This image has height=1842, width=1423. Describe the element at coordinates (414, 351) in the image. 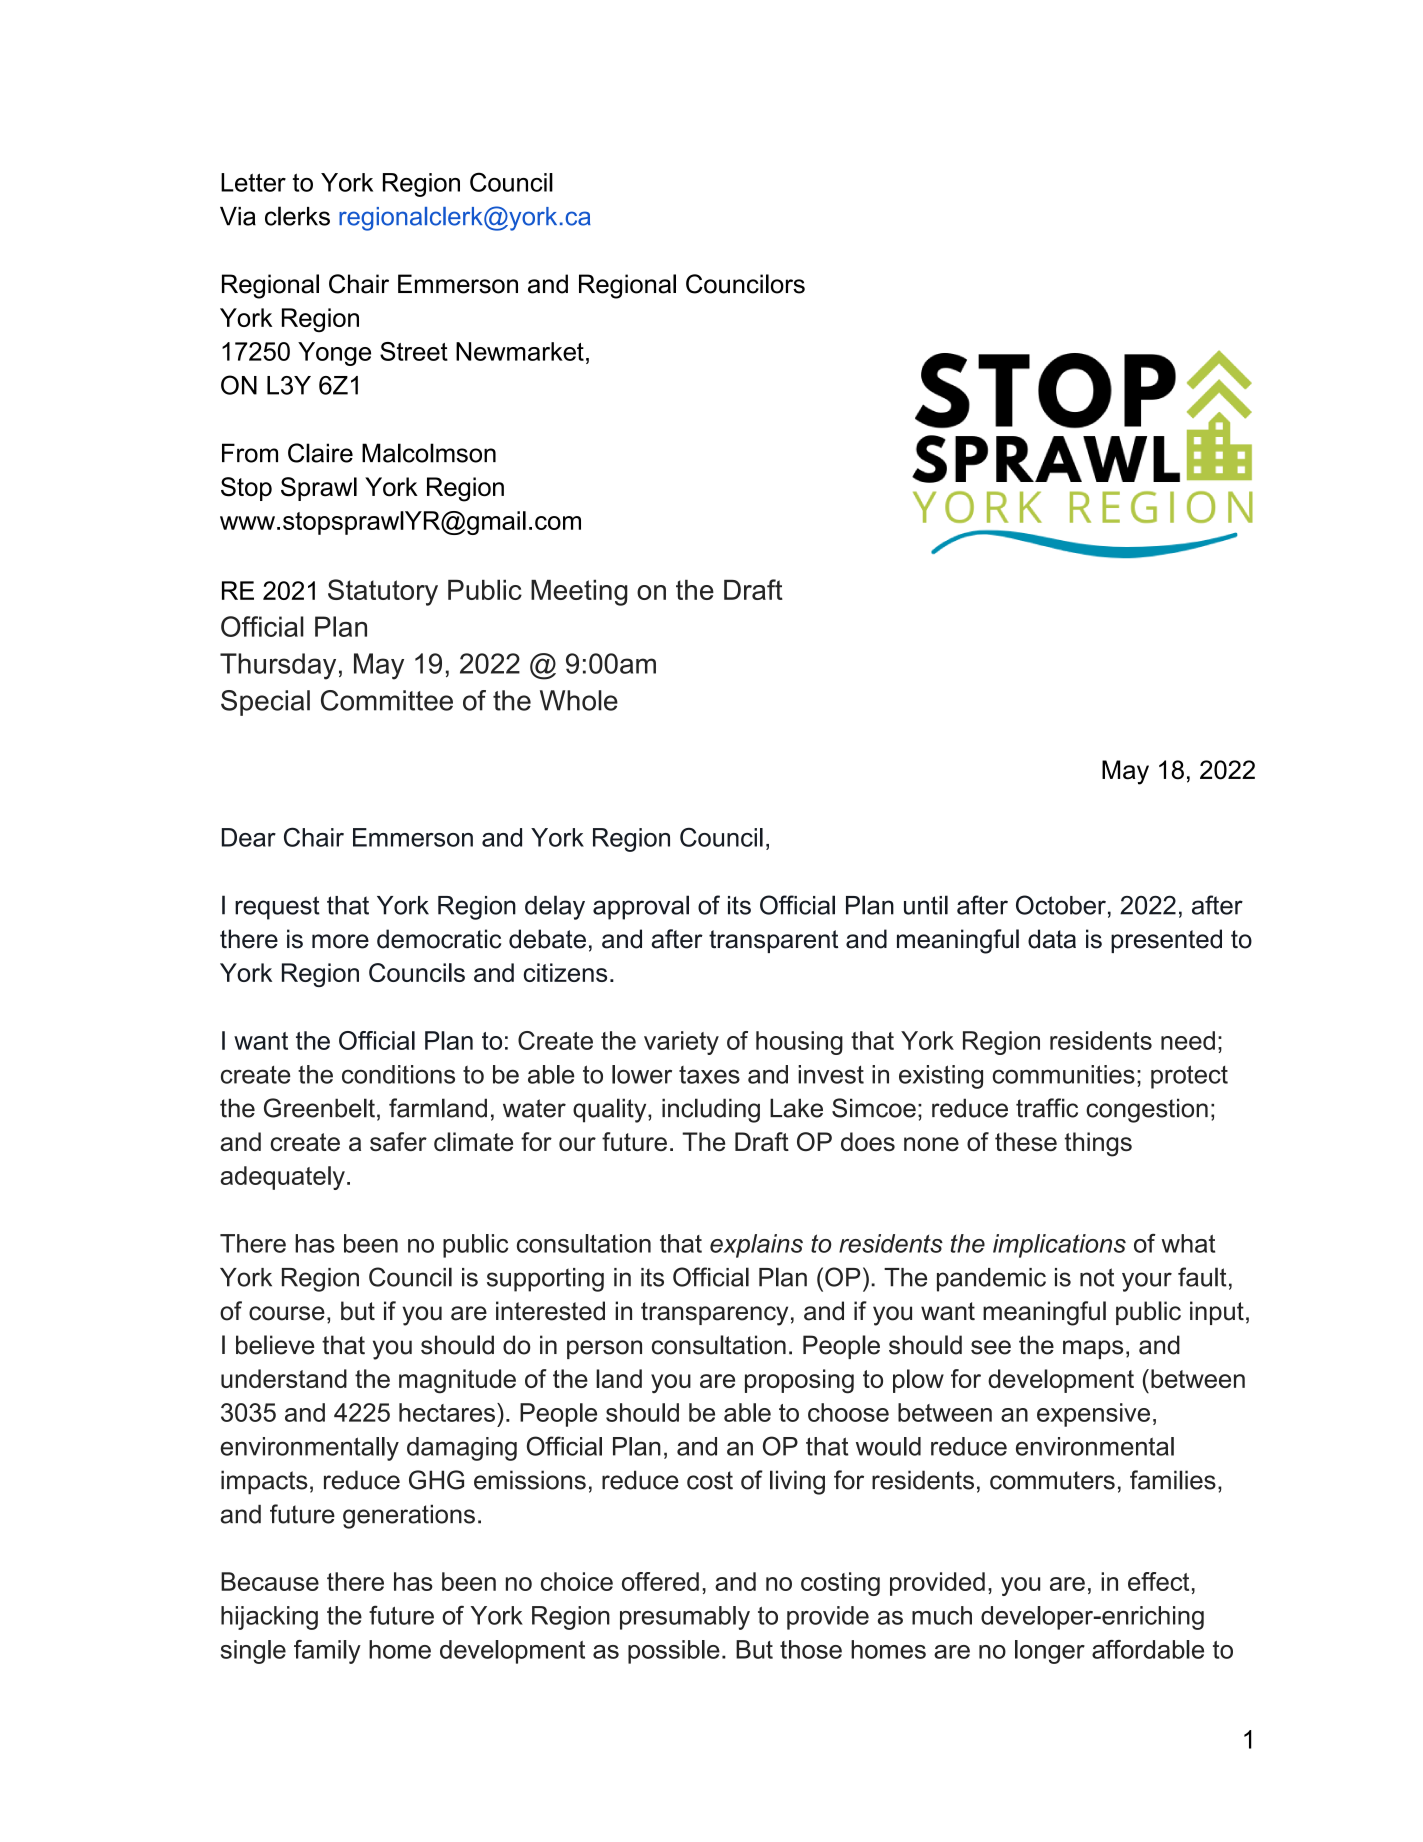

I see `Street` at that location.
